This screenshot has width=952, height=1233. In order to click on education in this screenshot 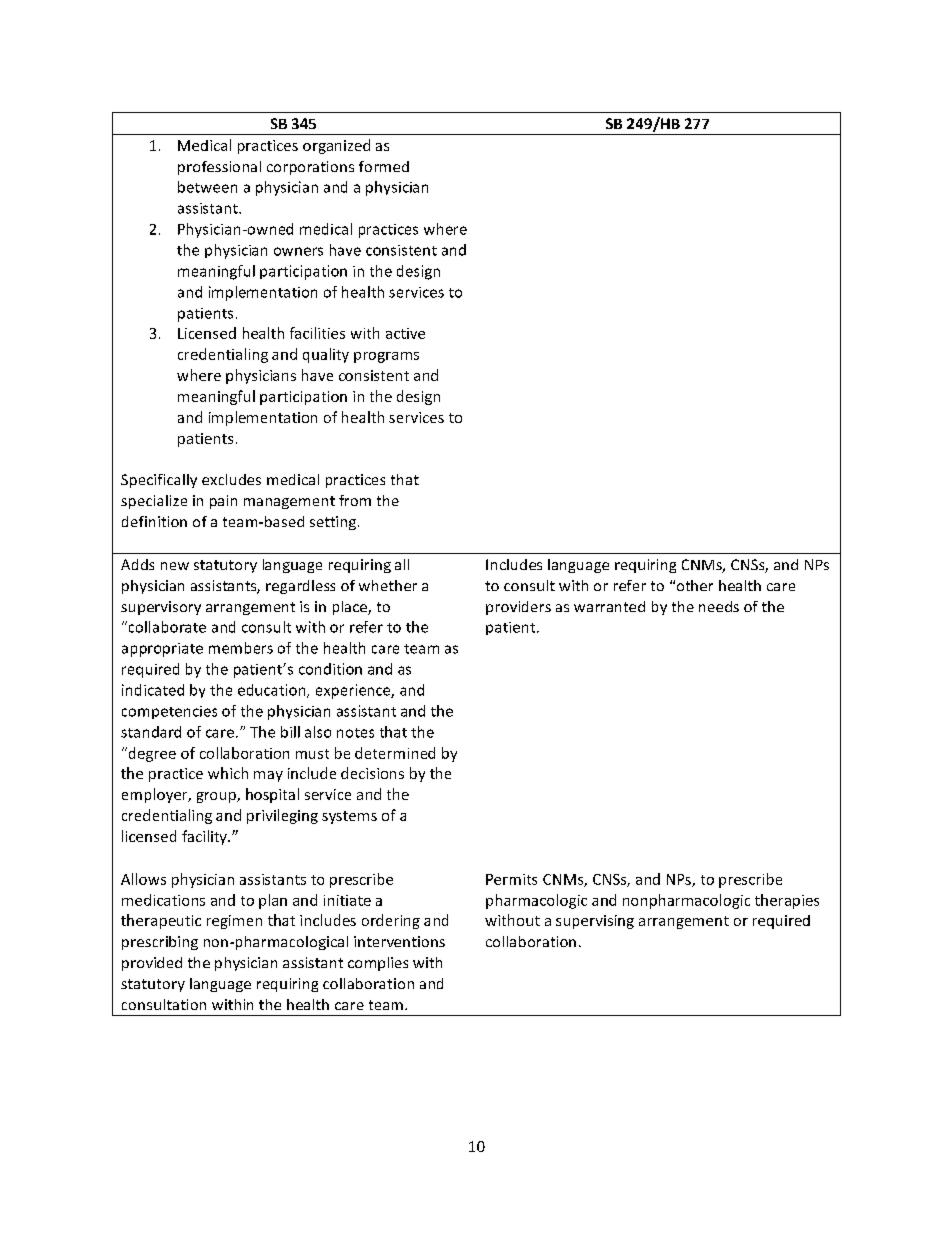, I will do `click(273, 691)`.
